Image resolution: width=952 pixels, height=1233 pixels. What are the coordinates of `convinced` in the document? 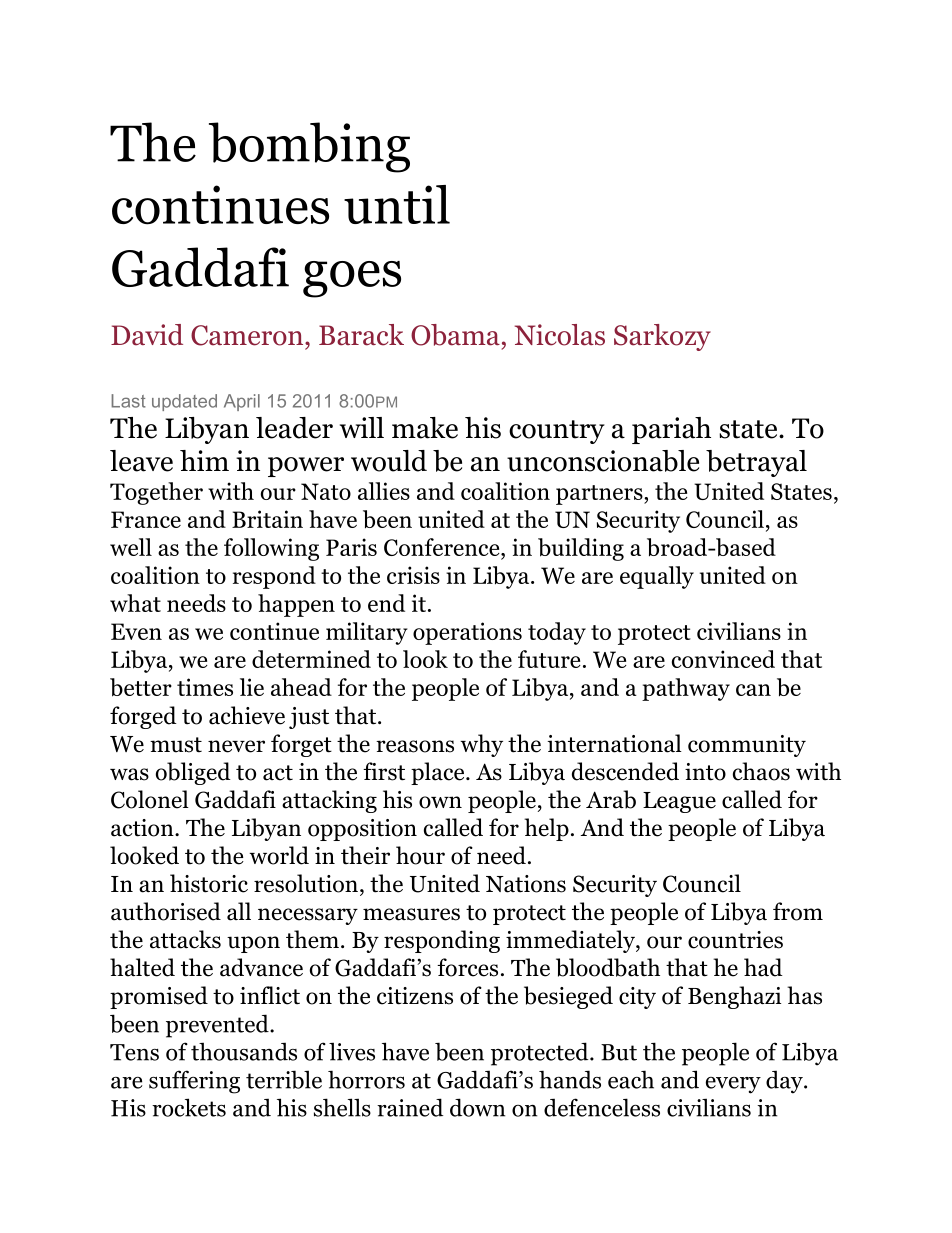 It's located at (723, 659).
